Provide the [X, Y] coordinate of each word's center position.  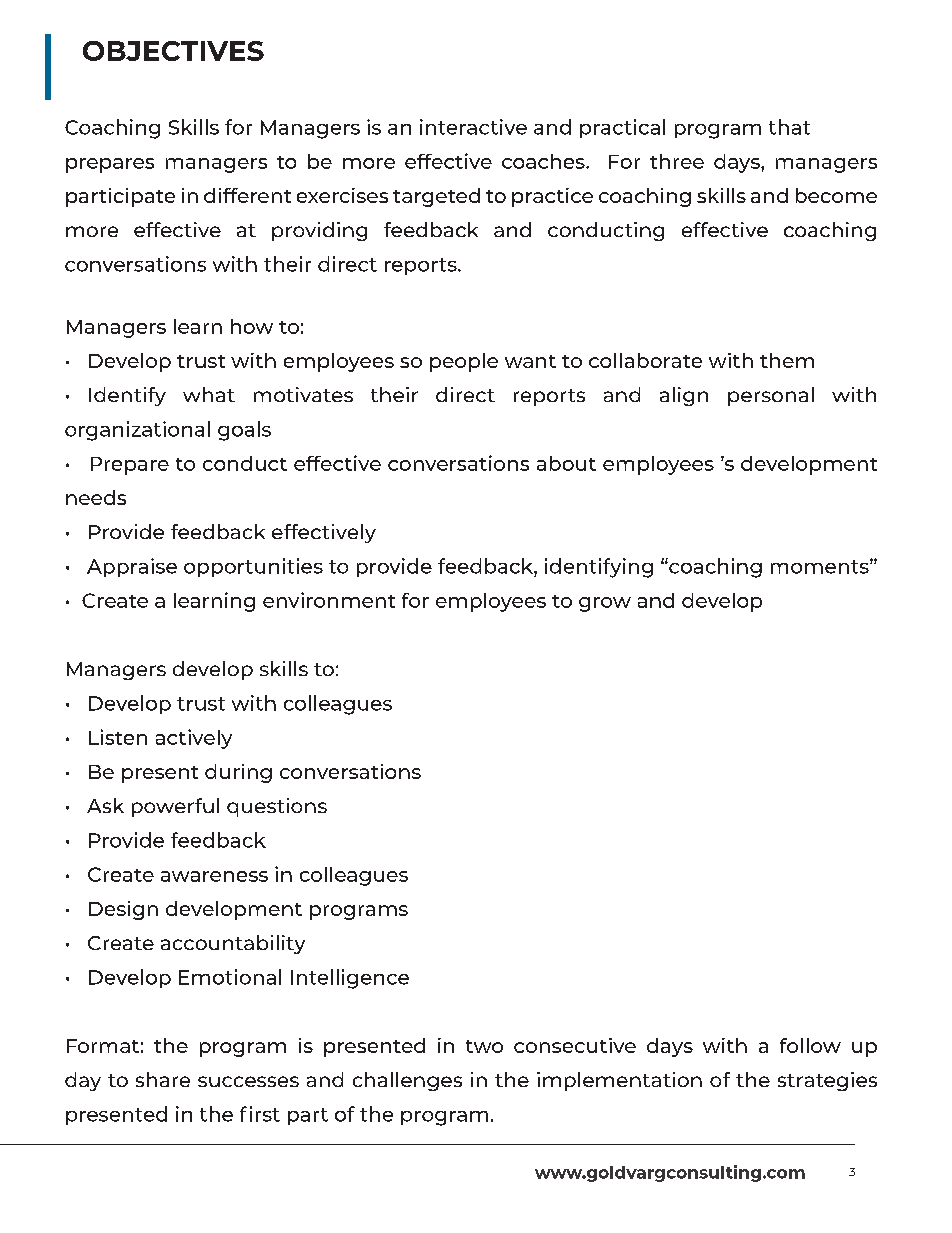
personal [771, 396]
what [209, 394]
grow [605, 604]
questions [277, 807]
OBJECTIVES [173, 51]
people [464, 362]
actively [194, 739]
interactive [473, 127]
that [789, 127]
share [163, 1079]
